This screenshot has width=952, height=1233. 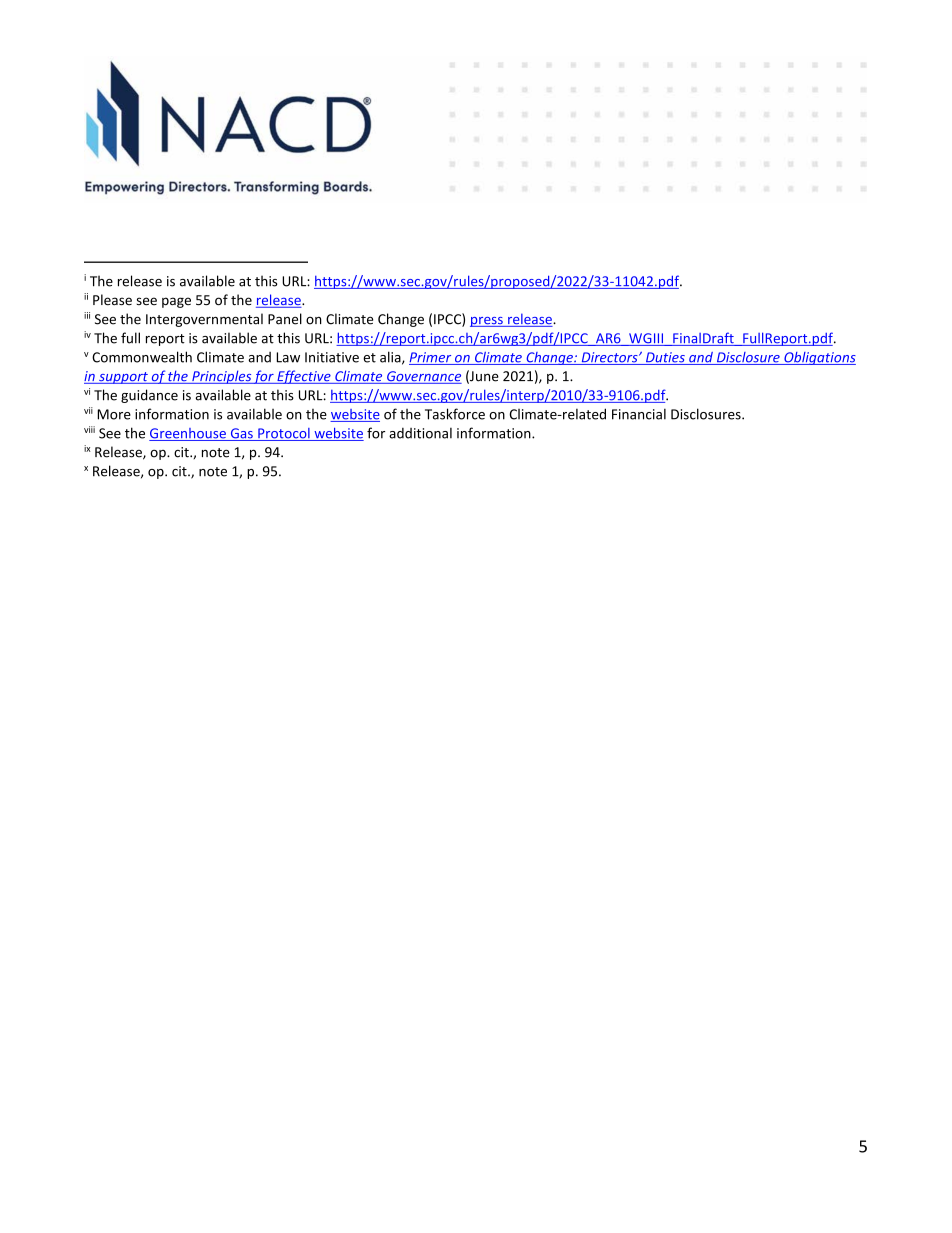 I want to click on Intergovernmental, so click(x=204, y=320).
